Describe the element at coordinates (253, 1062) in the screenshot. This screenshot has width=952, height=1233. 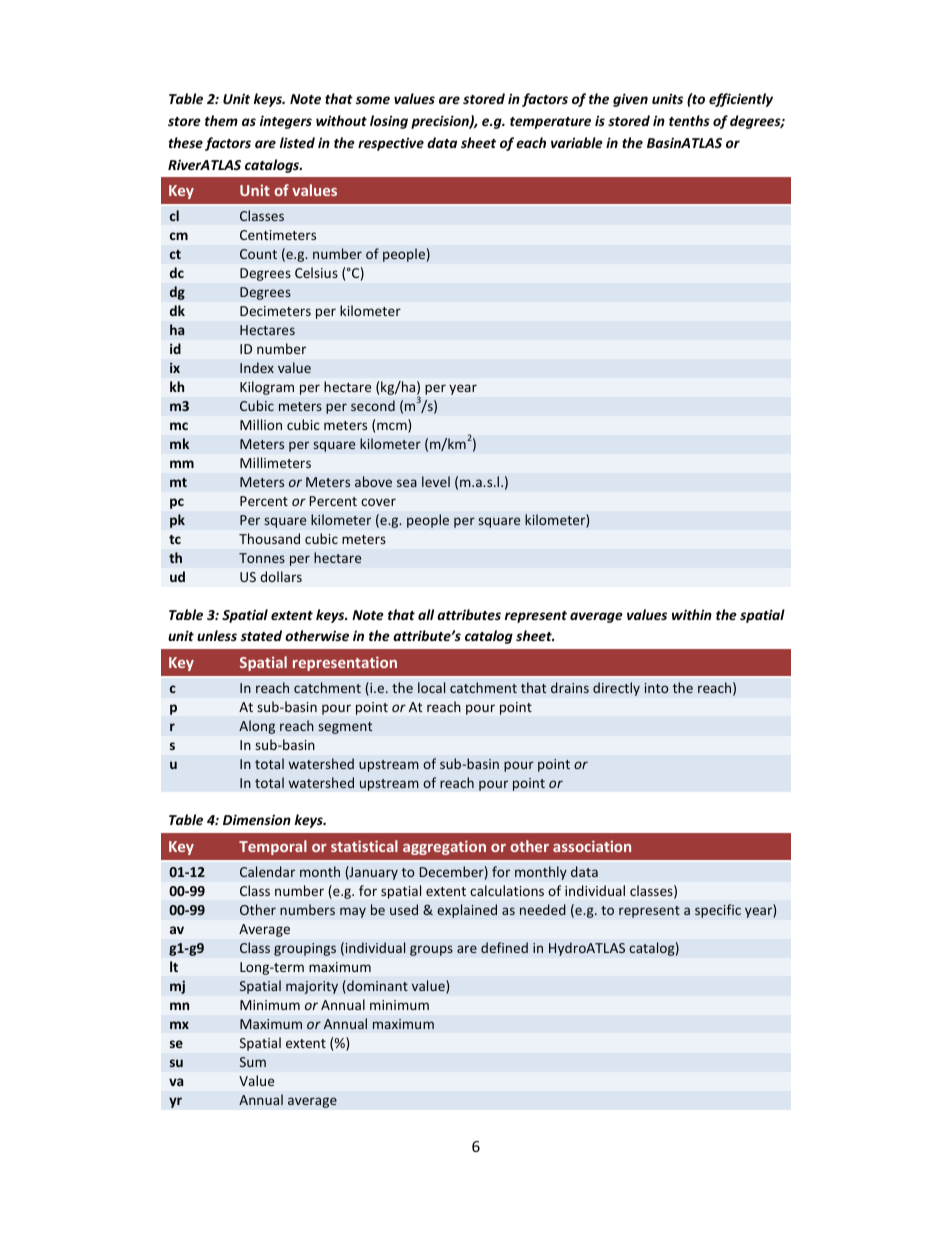
I see `Sum` at that location.
